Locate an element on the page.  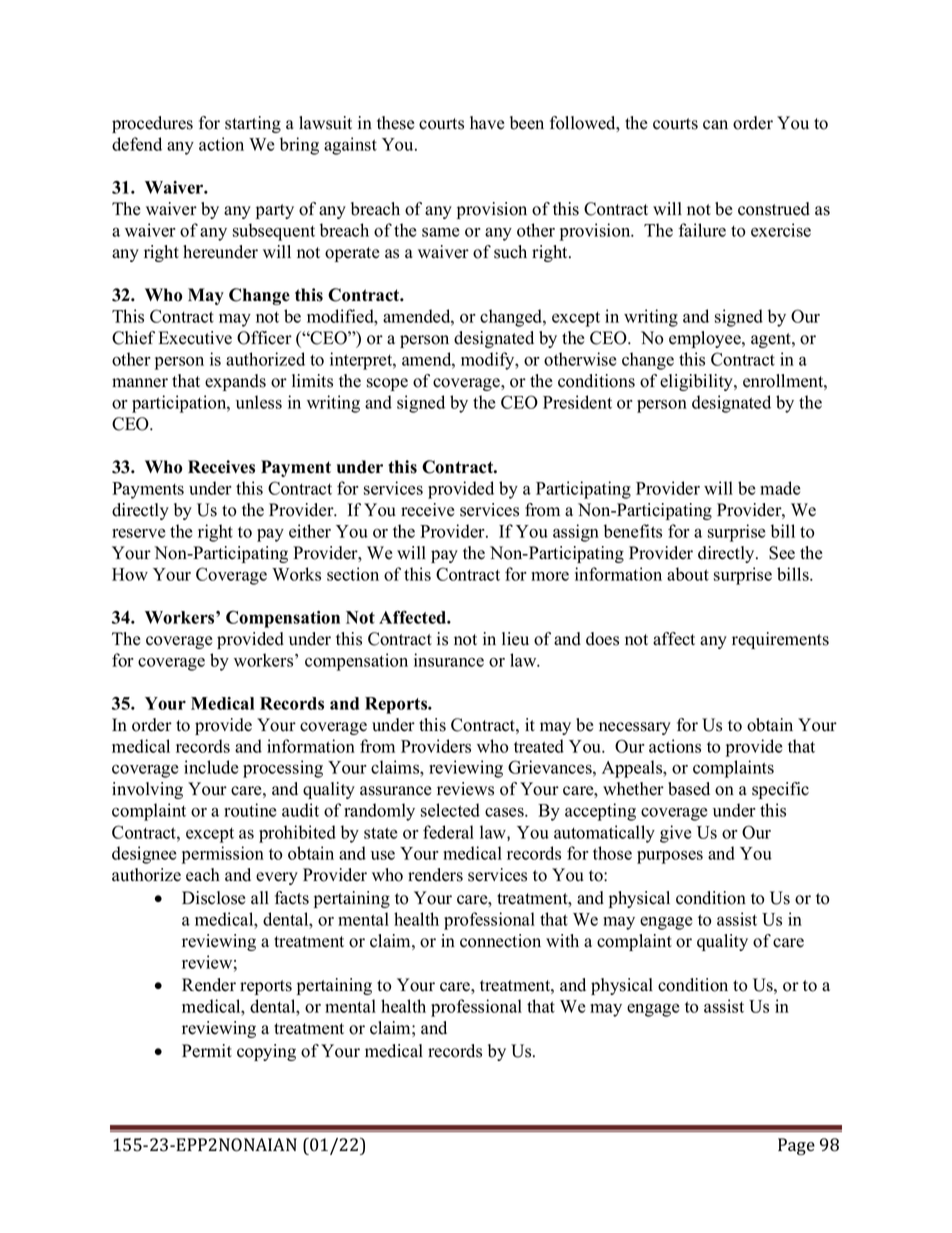
starting is located at coordinates (253, 124).
